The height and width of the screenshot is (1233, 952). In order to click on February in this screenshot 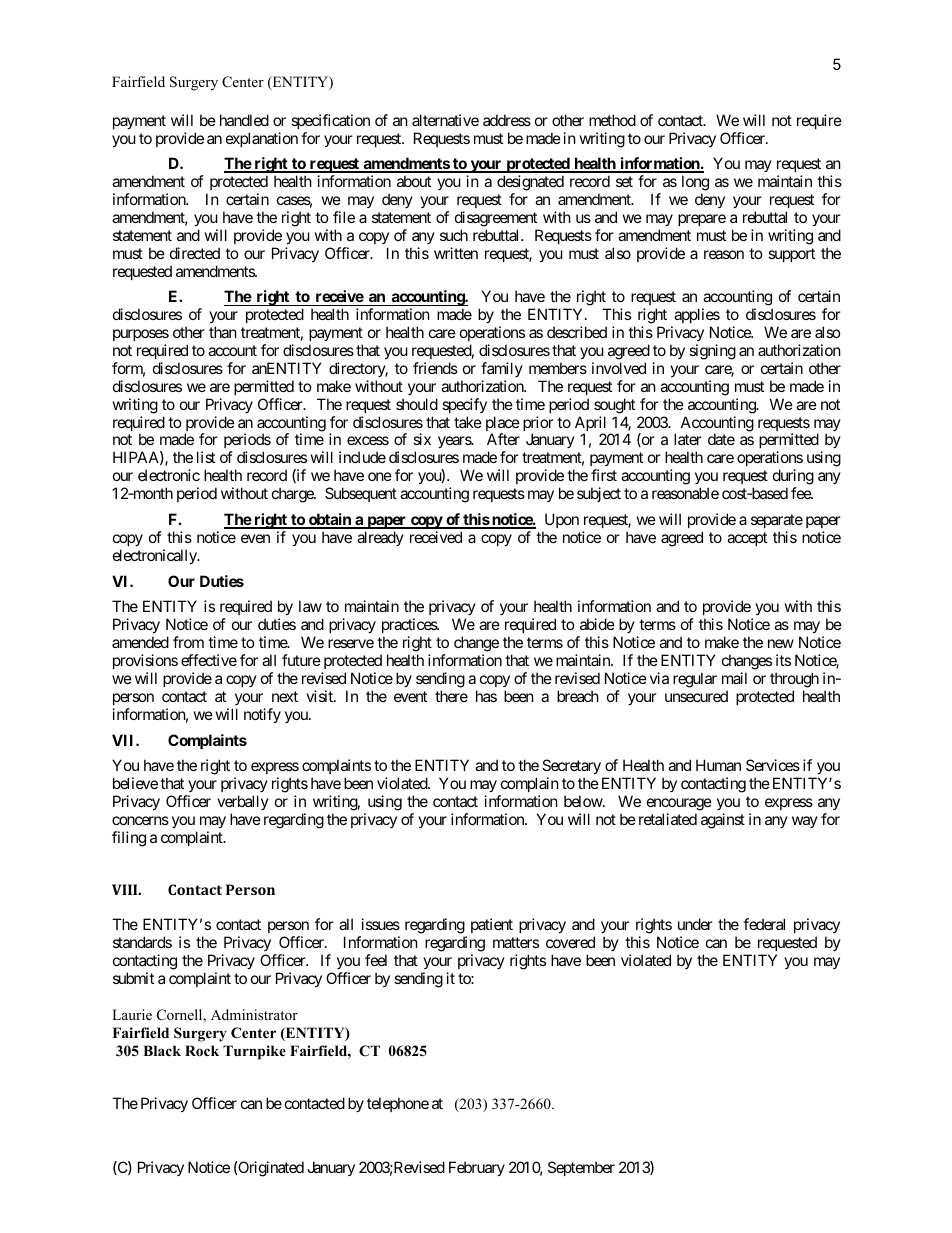, I will do `click(477, 1168)`.
